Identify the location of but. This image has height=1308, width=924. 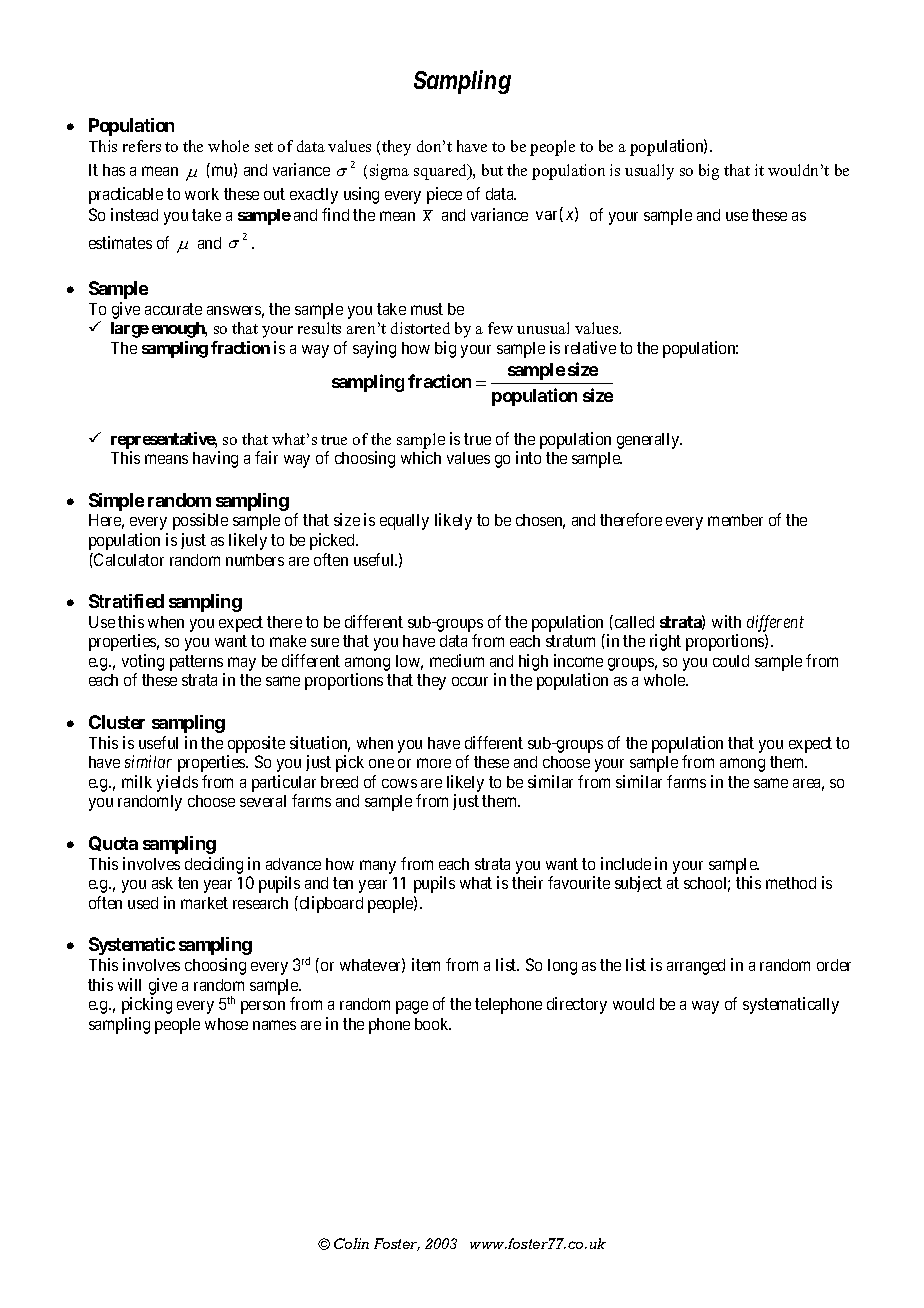
(492, 170).
